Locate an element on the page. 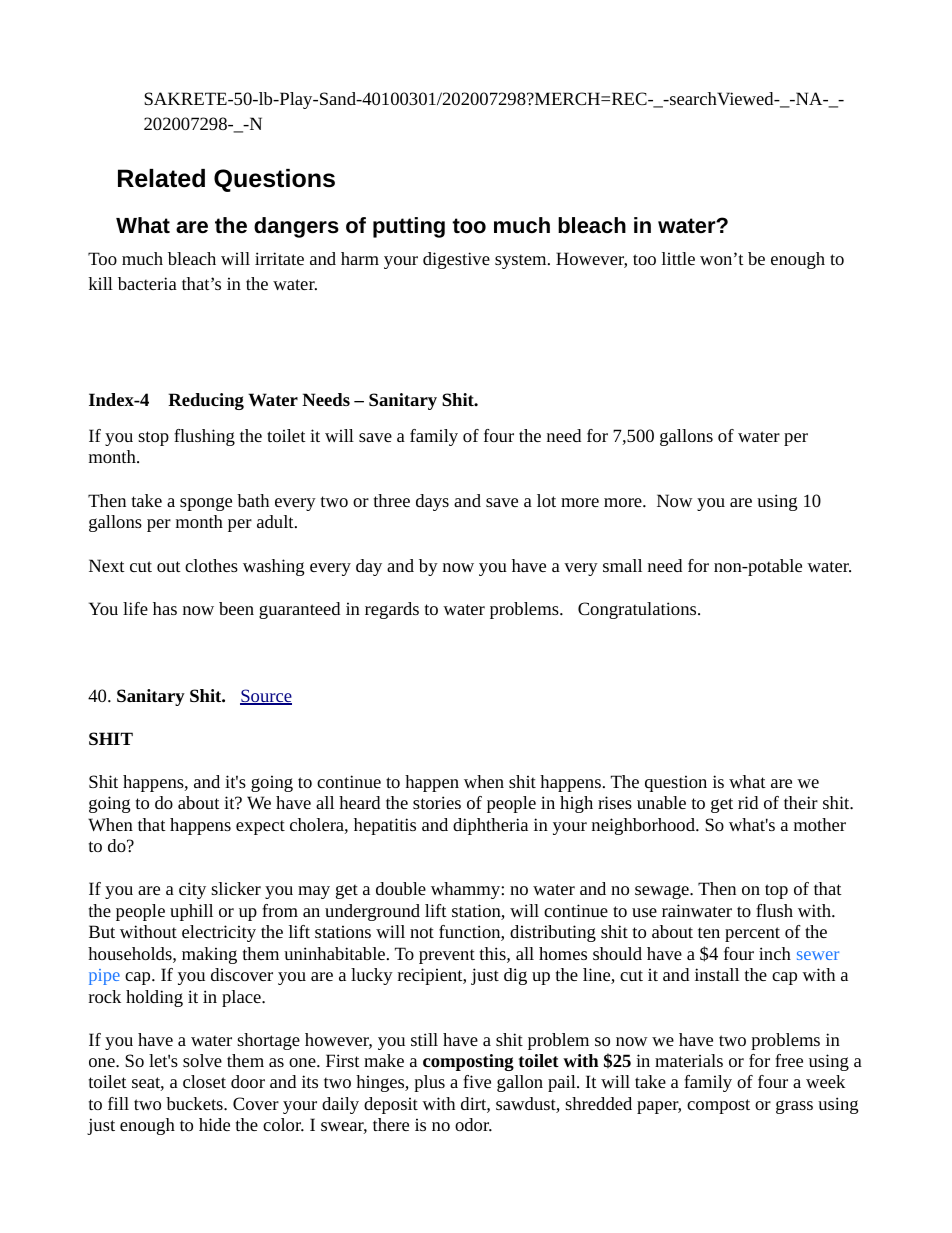 The image size is (952, 1233). regards is located at coordinates (392, 610).
